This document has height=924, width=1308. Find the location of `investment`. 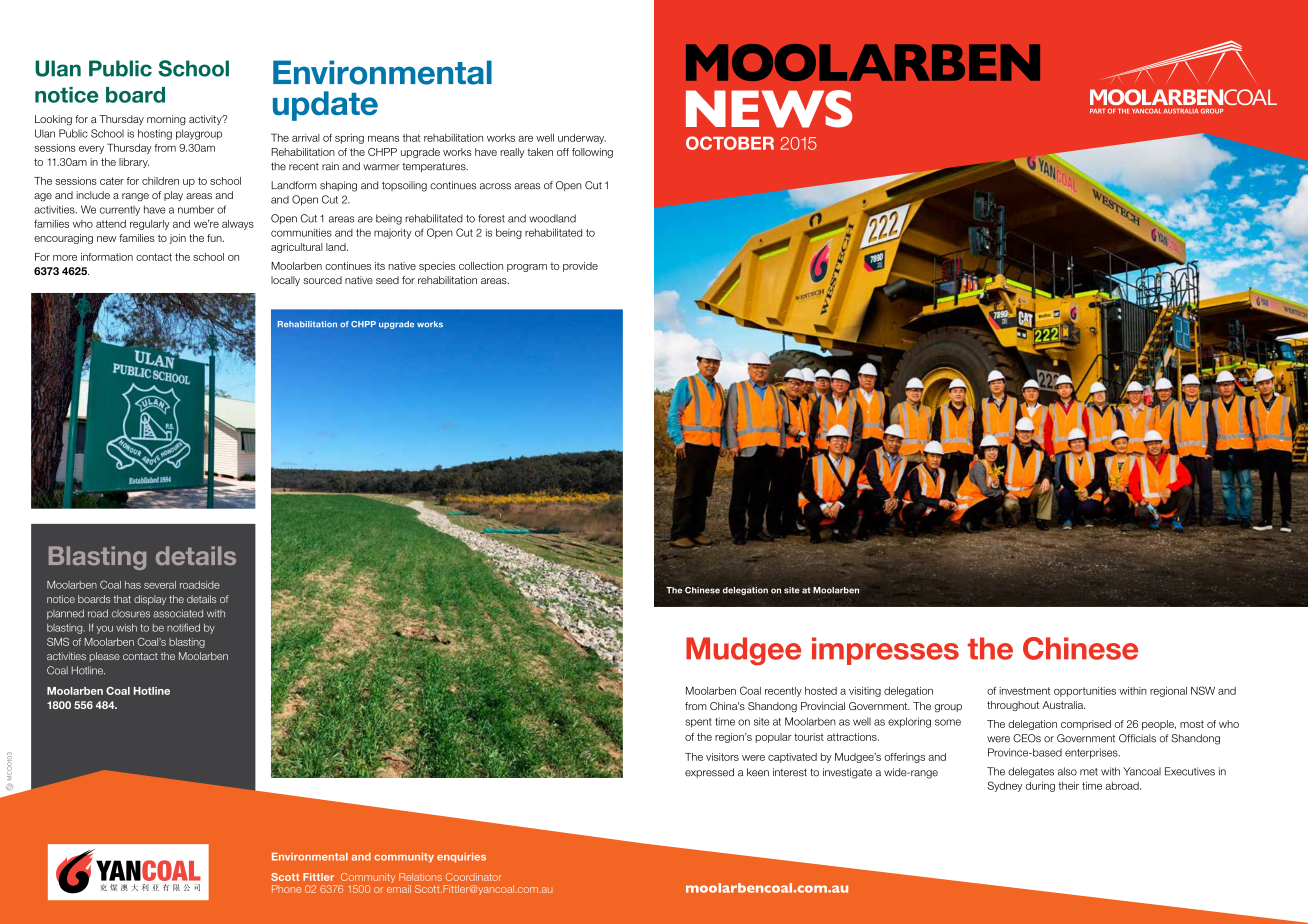

investment is located at coordinates (1024, 691).
